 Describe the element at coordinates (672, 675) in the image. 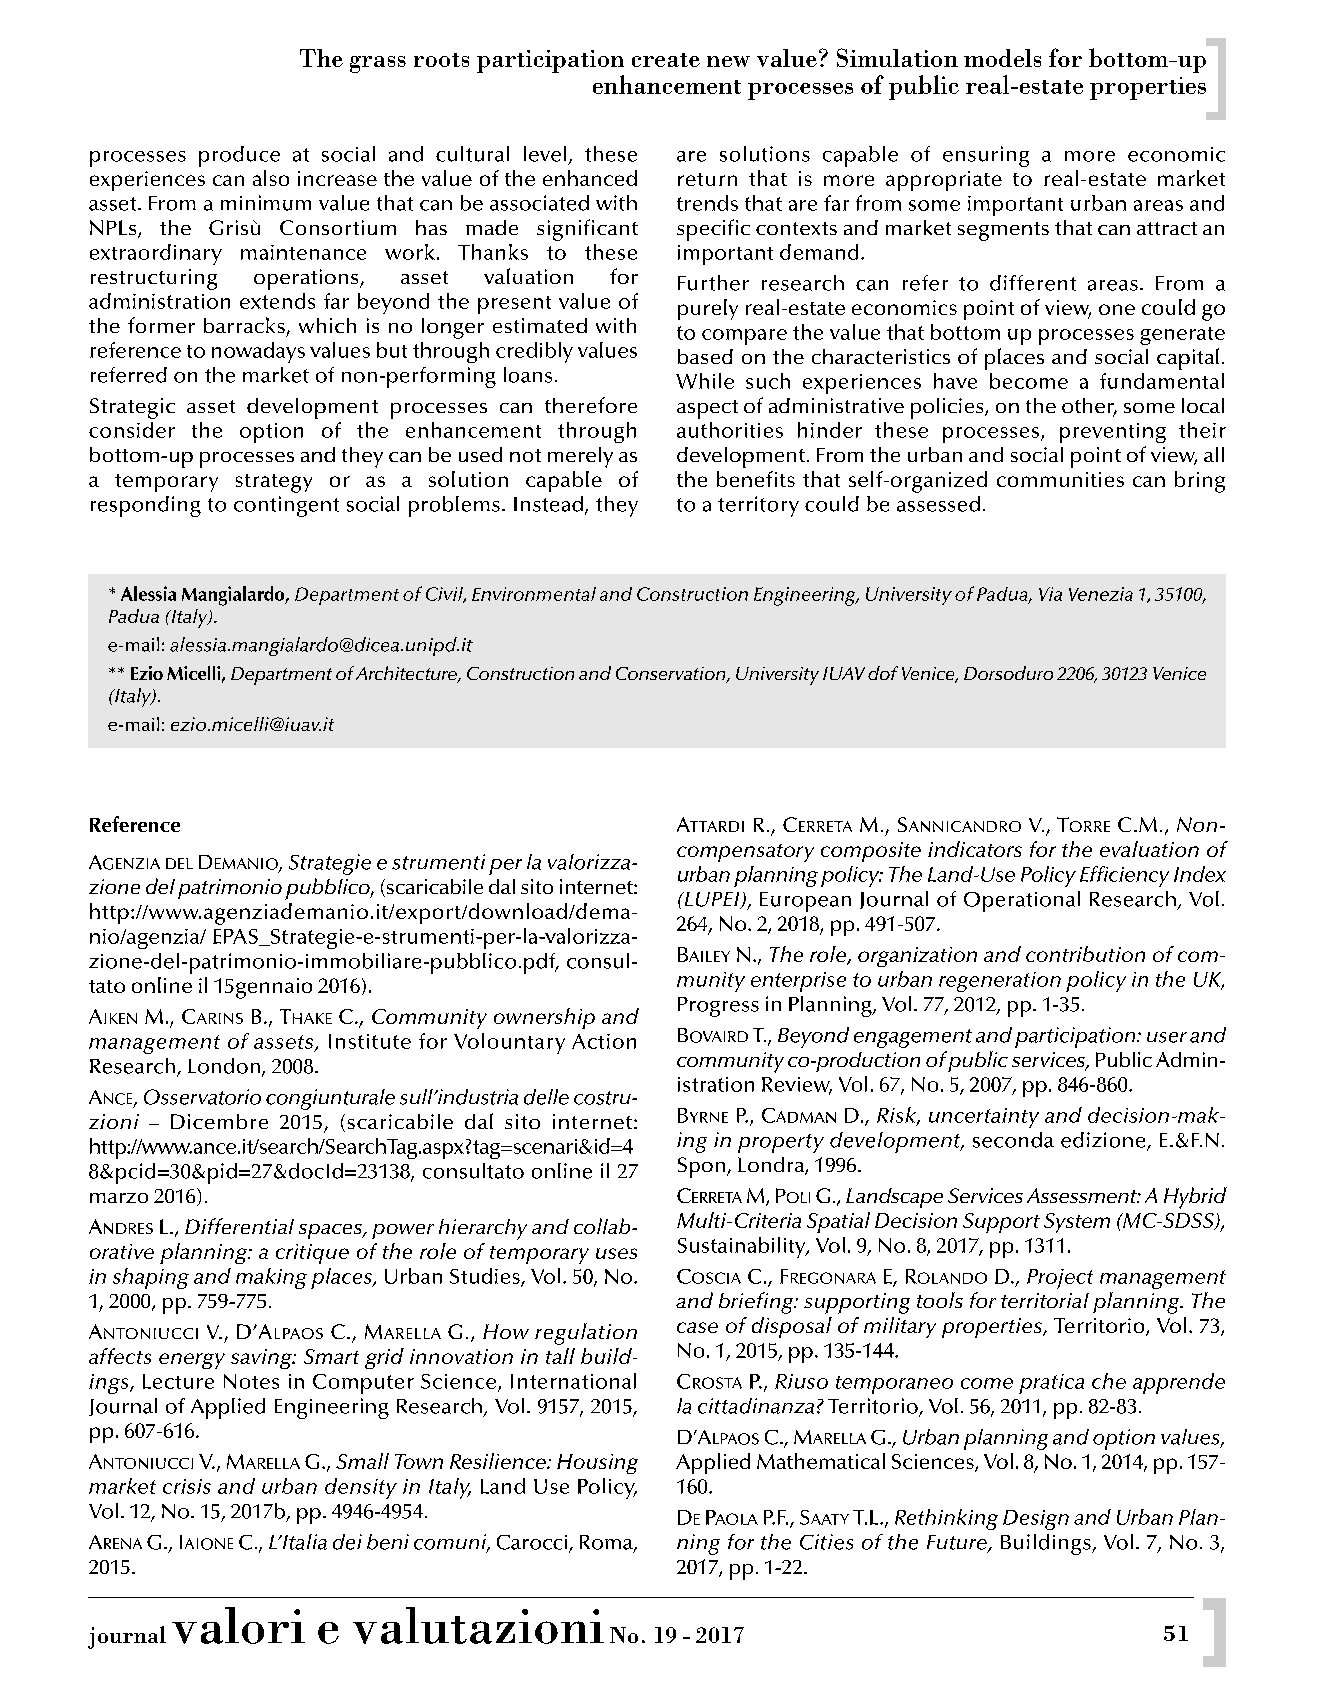

I see `Conservation` at that location.
